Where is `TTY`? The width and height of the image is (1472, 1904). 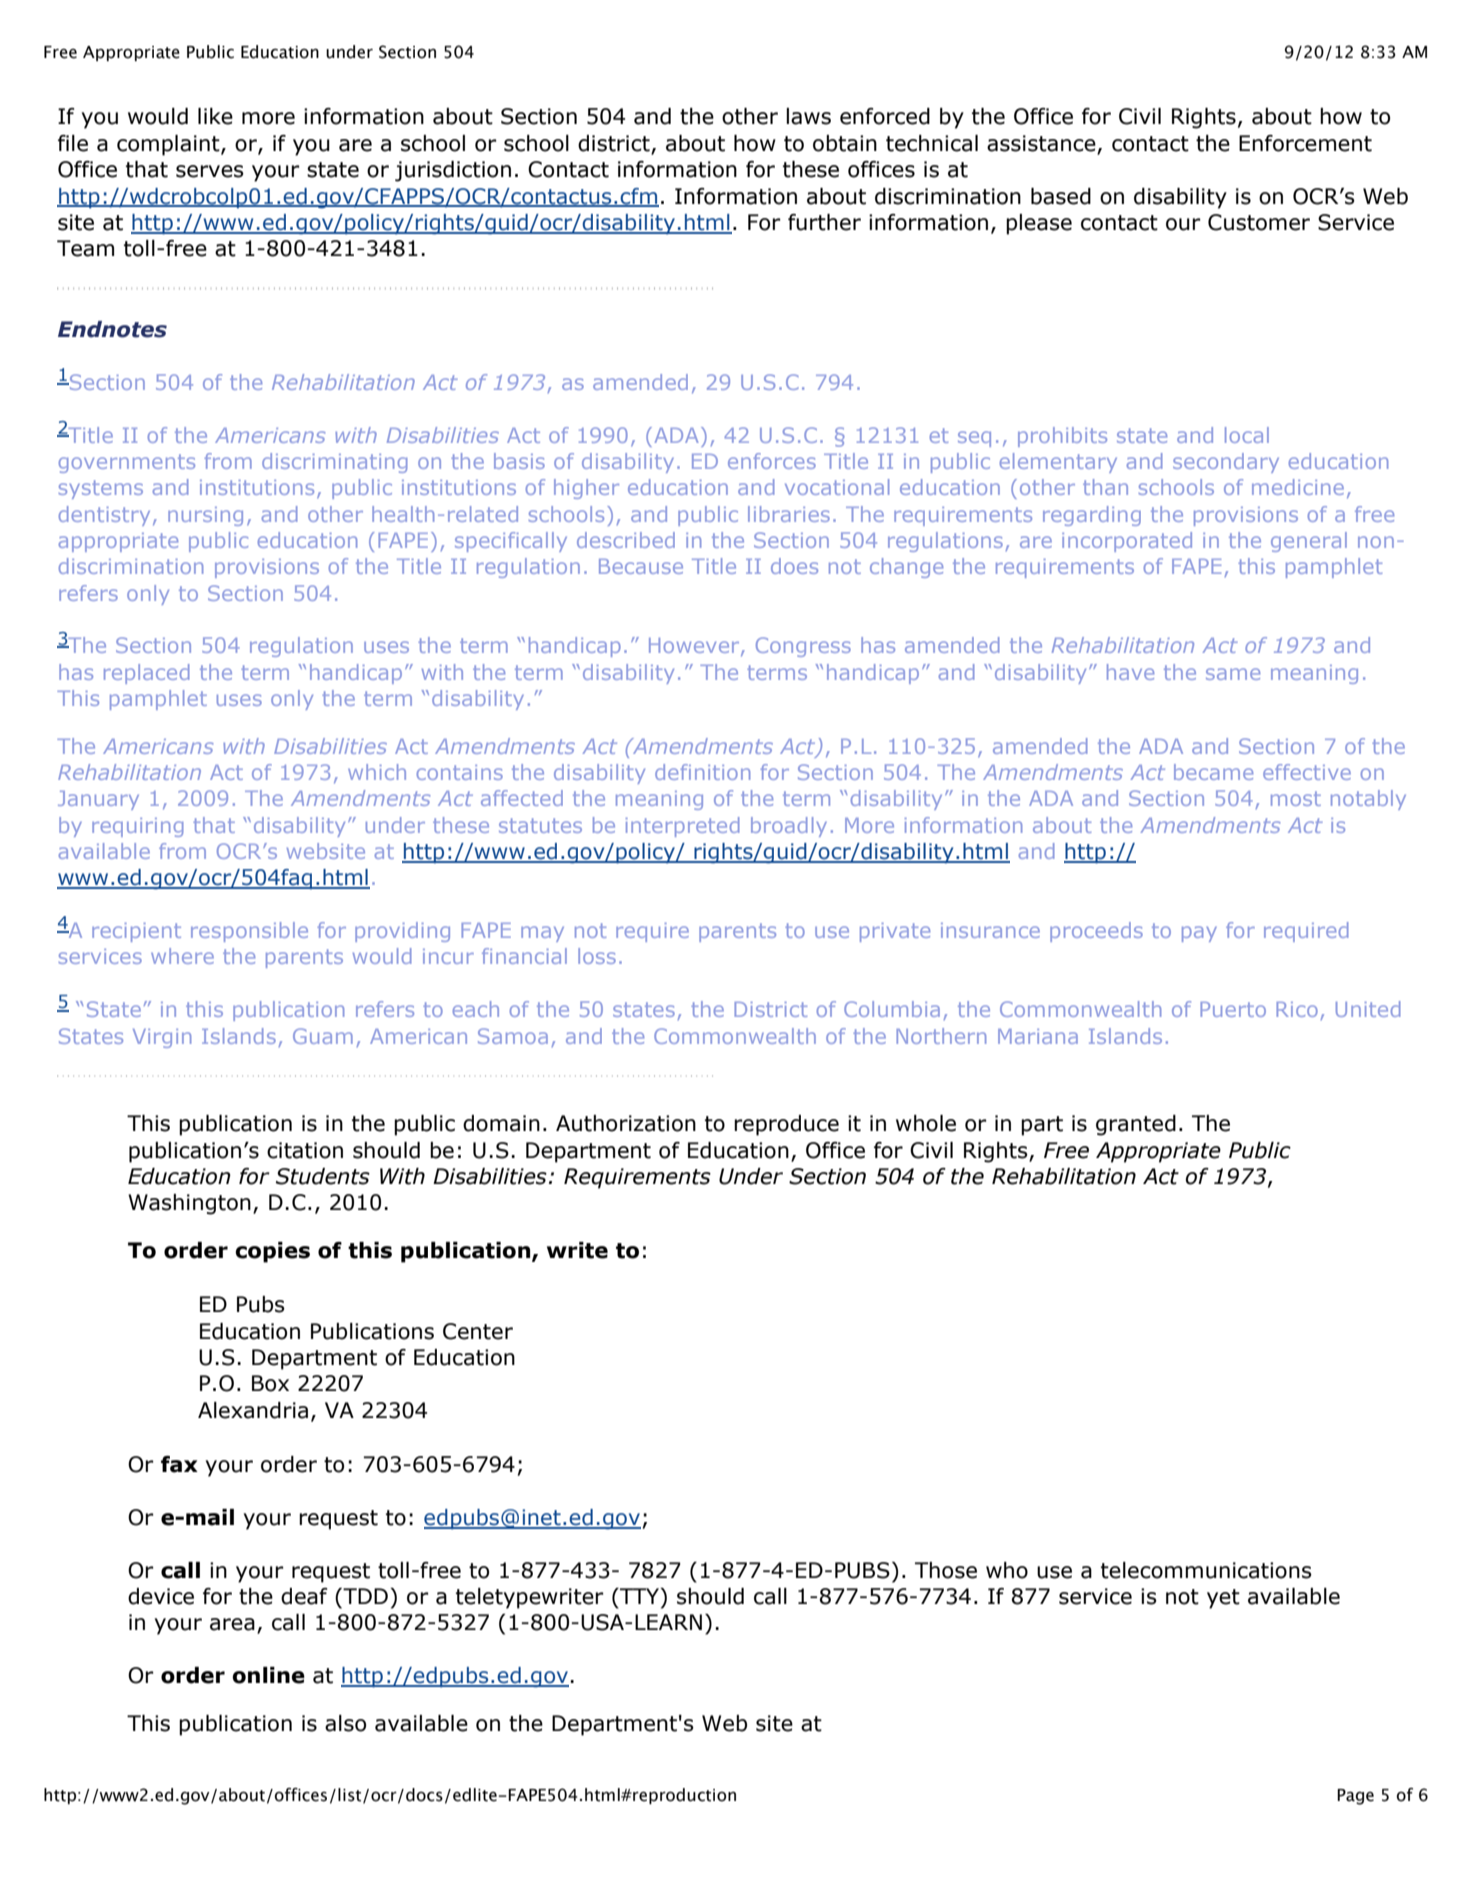 TTY is located at coordinates (640, 1596).
